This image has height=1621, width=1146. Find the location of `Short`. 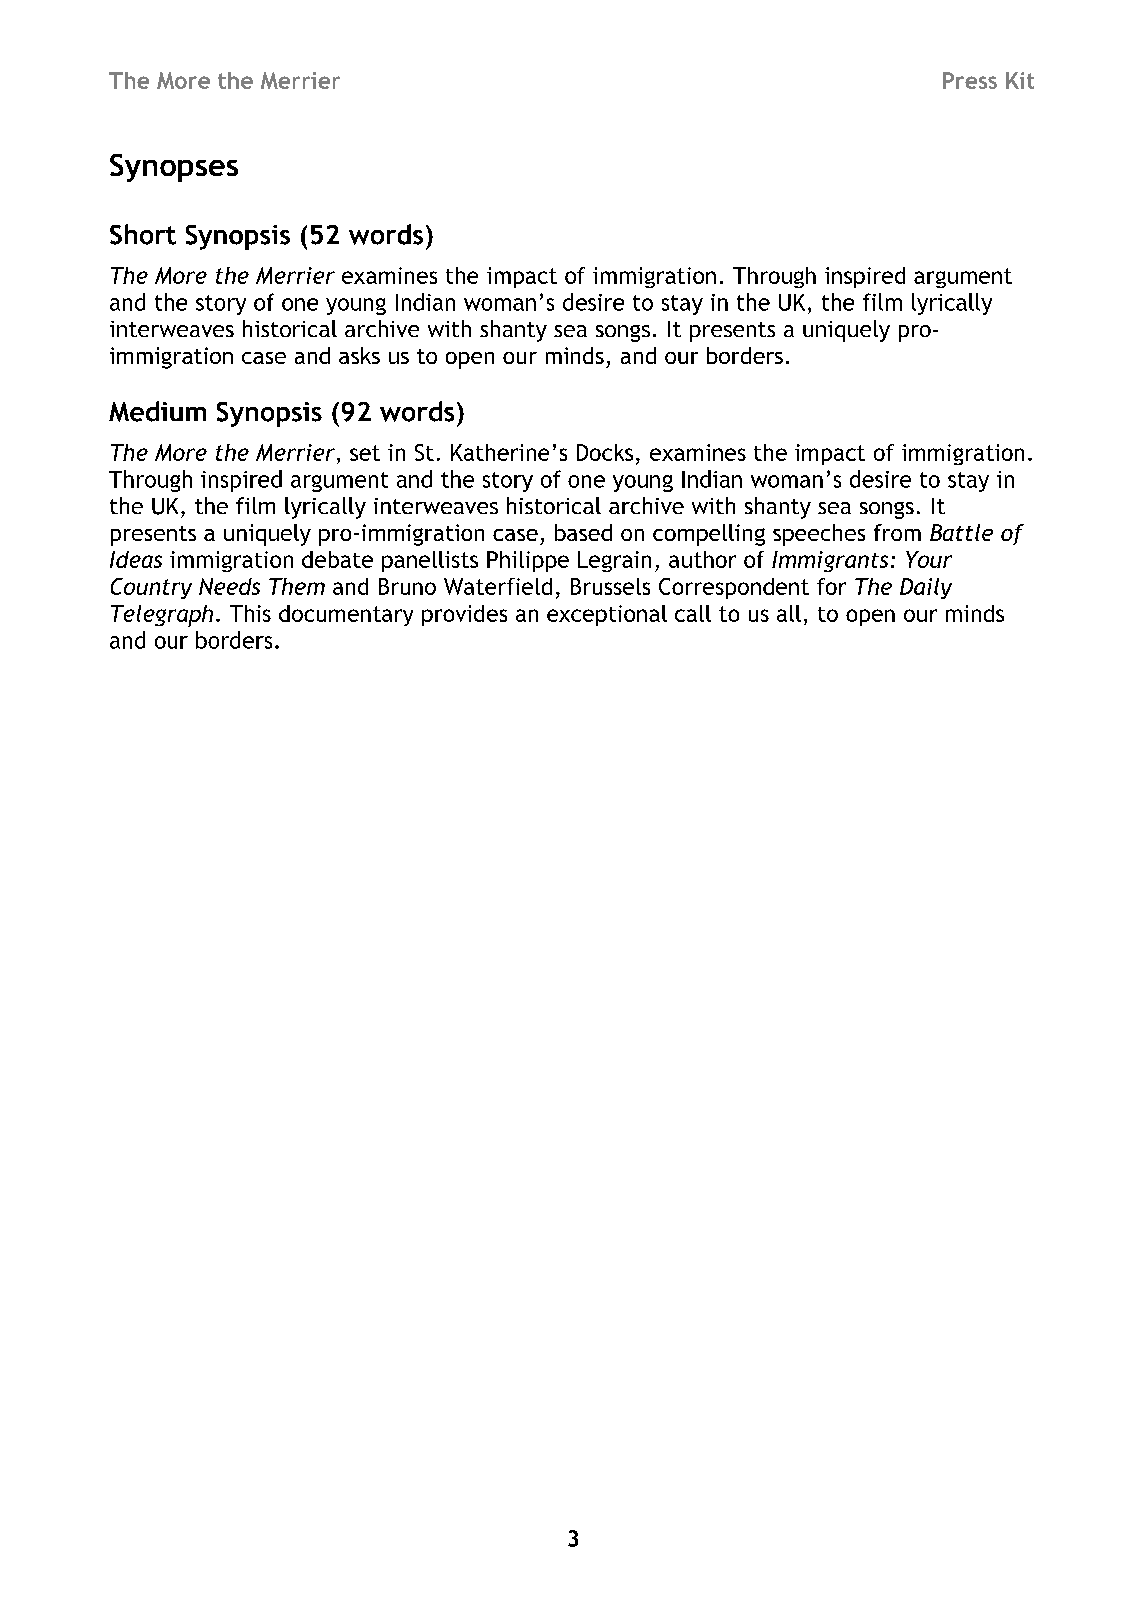

Short is located at coordinates (143, 234).
